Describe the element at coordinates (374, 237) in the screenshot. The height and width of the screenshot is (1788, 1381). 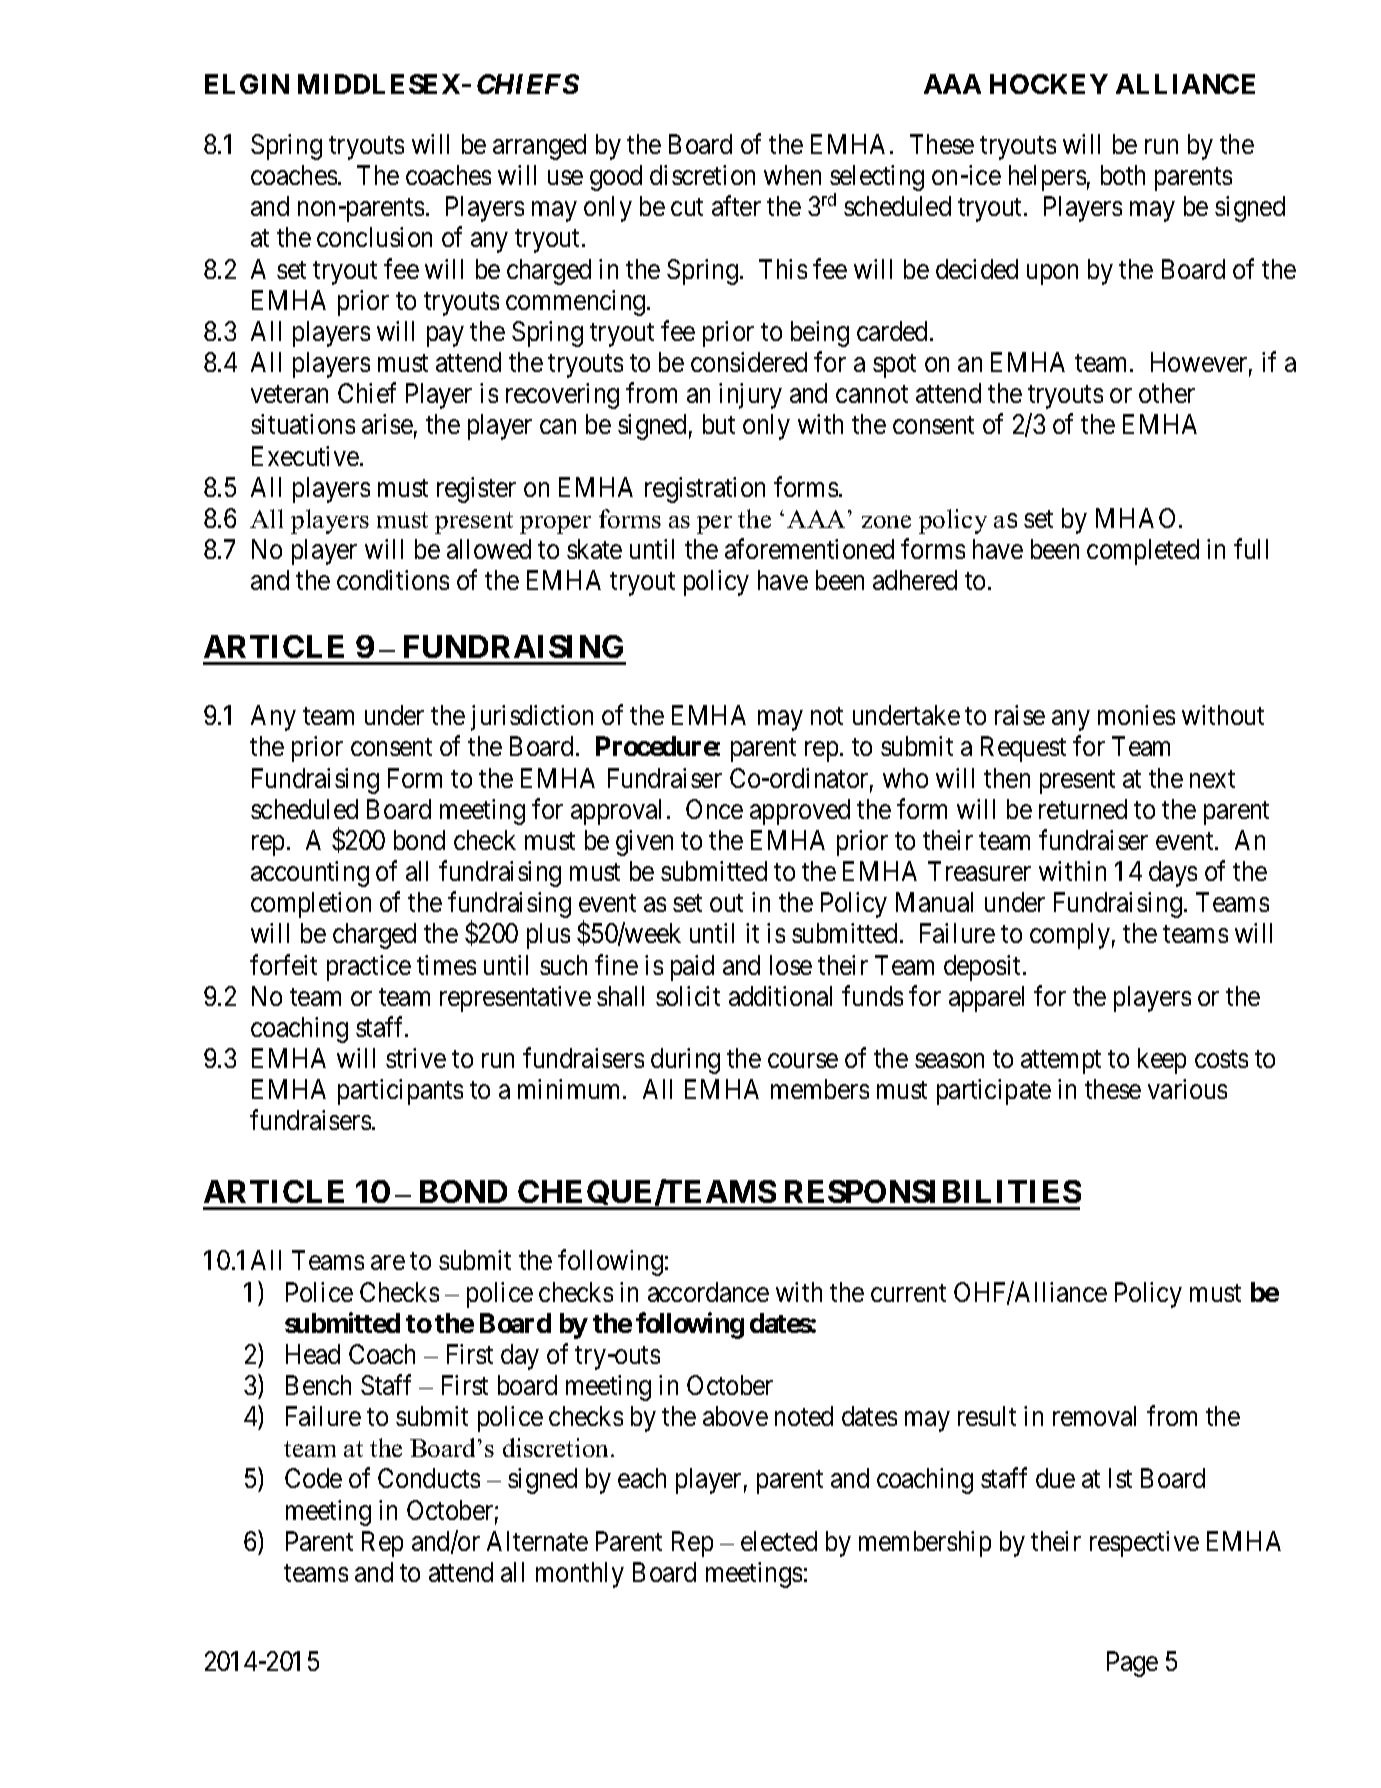
I see `conclusion` at that location.
